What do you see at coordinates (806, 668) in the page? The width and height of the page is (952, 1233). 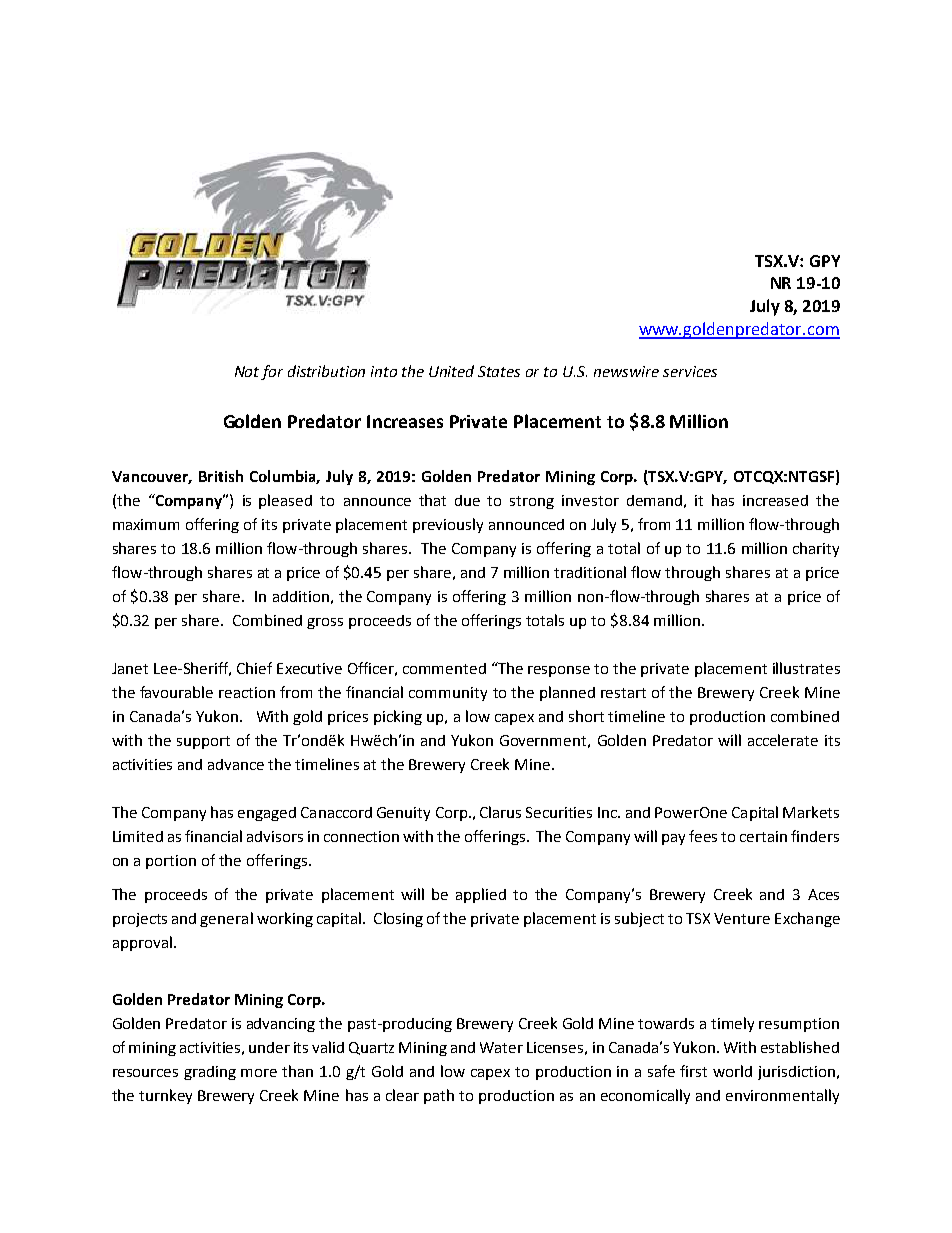 I see `illustrates` at bounding box center [806, 668].
